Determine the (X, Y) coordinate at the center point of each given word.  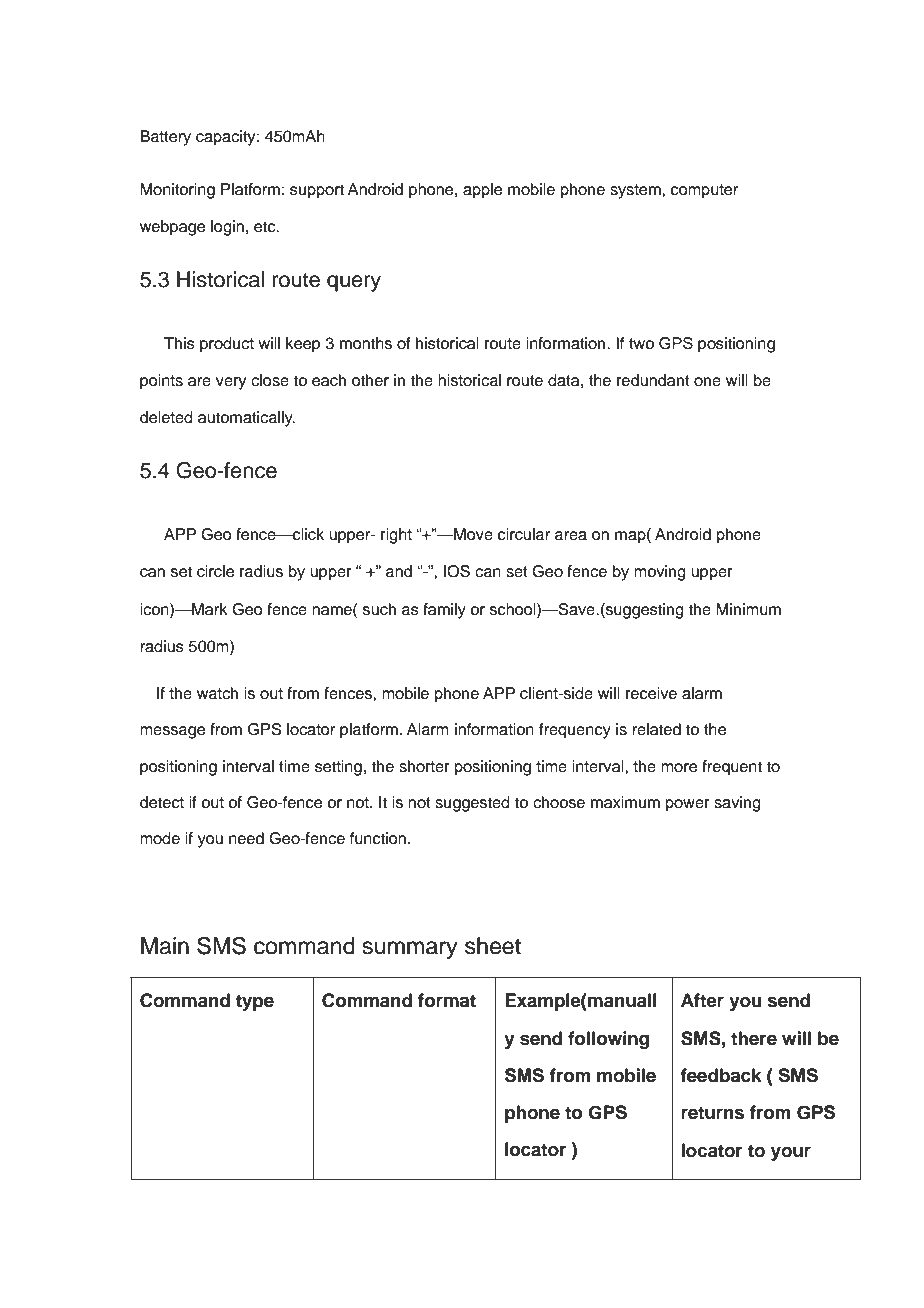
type (255, 1002)
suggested (472, 804)
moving (660, 573)
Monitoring (177, 191)
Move (472, 534)
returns (712, 1113)
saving (737, 804)
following (608, 1040)
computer (704, 191)
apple (482, 191)
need (246, 838)
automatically (246, 419)
